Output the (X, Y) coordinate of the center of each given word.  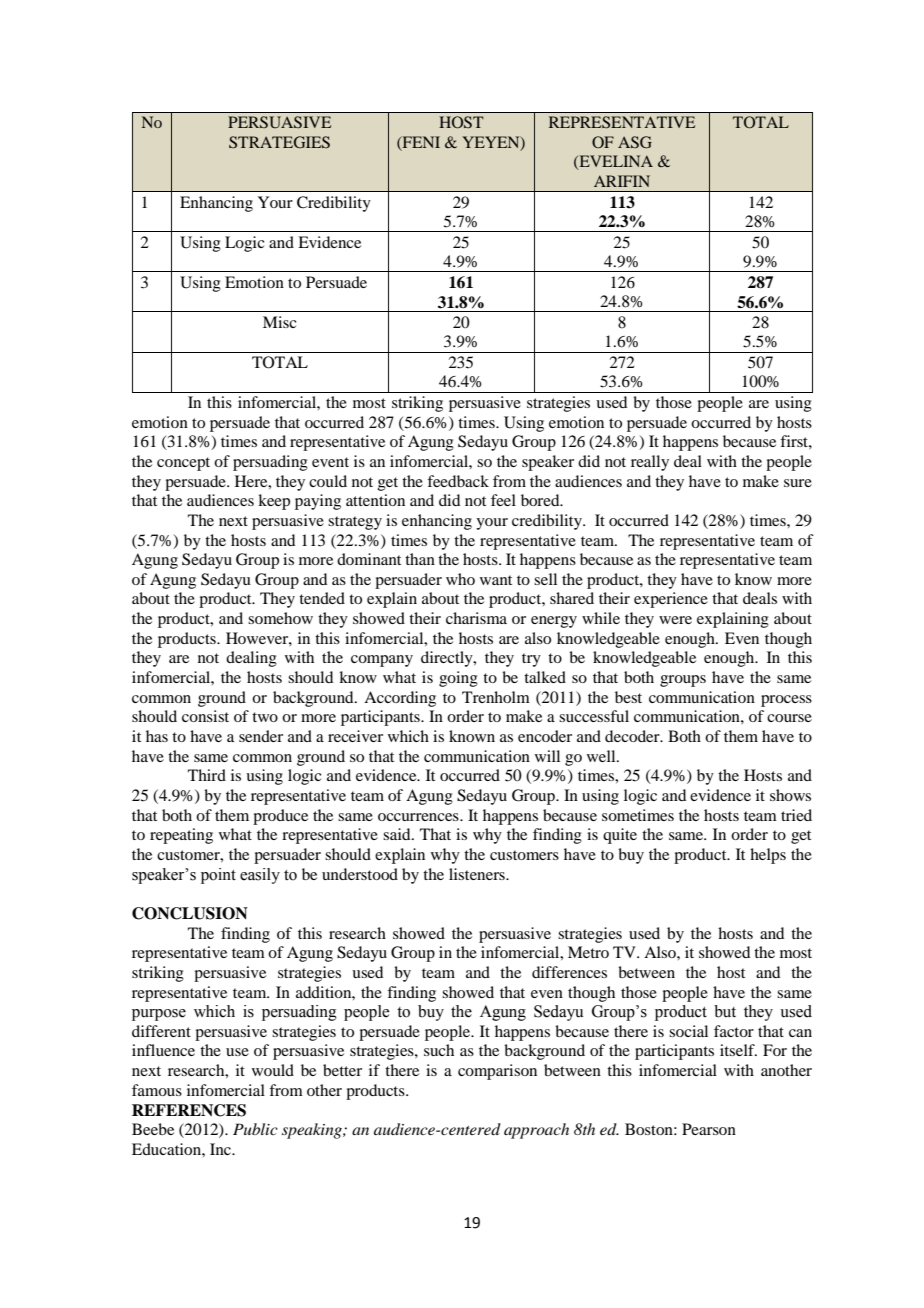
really (650, 463)
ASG (635, 142)
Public (255, 1129)
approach (536, 1131)
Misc (279, 322)
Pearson (709, 1129)
